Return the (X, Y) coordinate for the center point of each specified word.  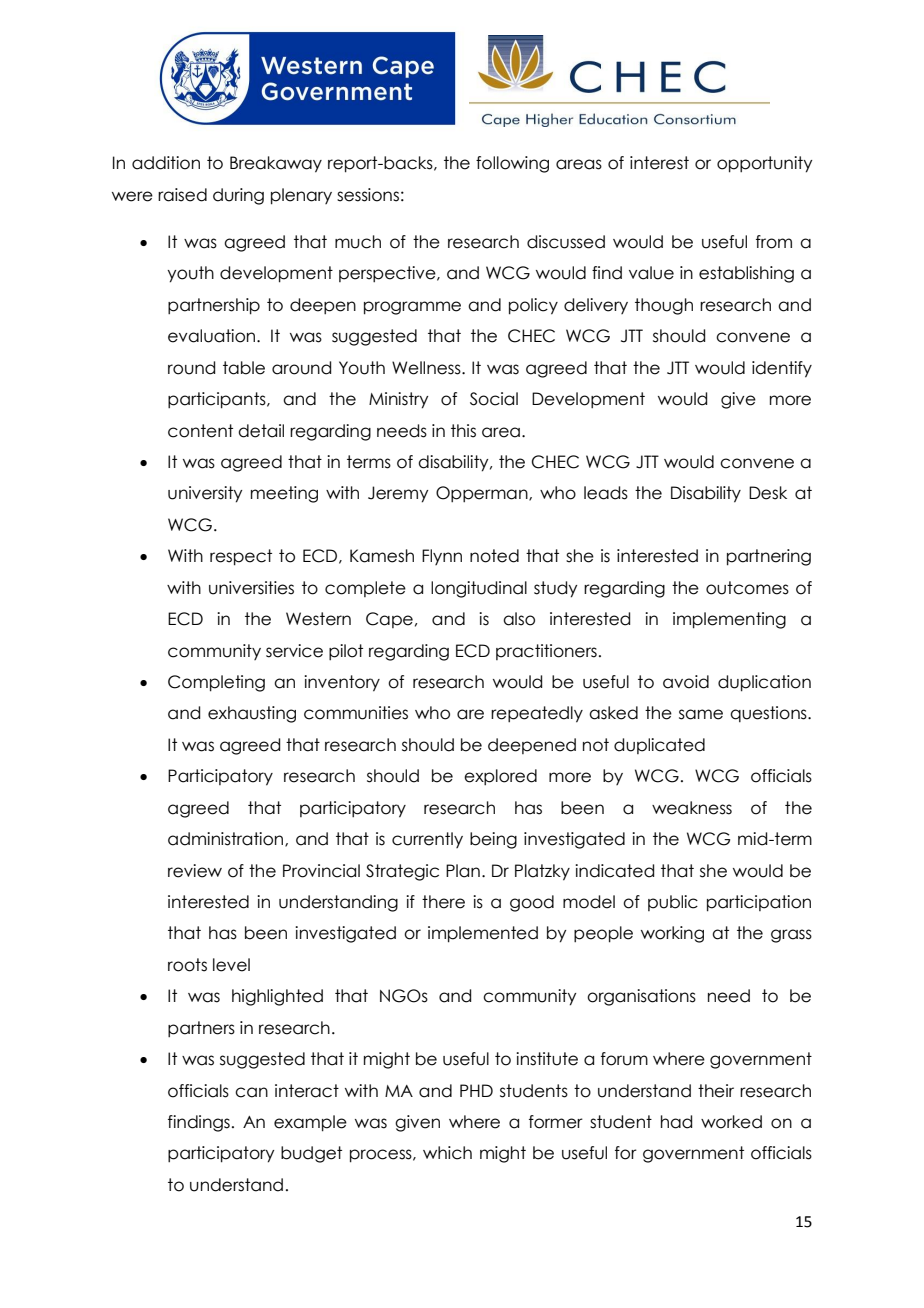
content (200, 431)
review (195, 871)
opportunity (764, 164)
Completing (216, 683)
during (238, 196)
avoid (686, 682)
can (251, 1092)
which (447, 1153)
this (463, 431)
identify (782, 369)
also (519, 619)
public (673, 903)
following (512, 164)
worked (731, 1122)
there (443, 902)
